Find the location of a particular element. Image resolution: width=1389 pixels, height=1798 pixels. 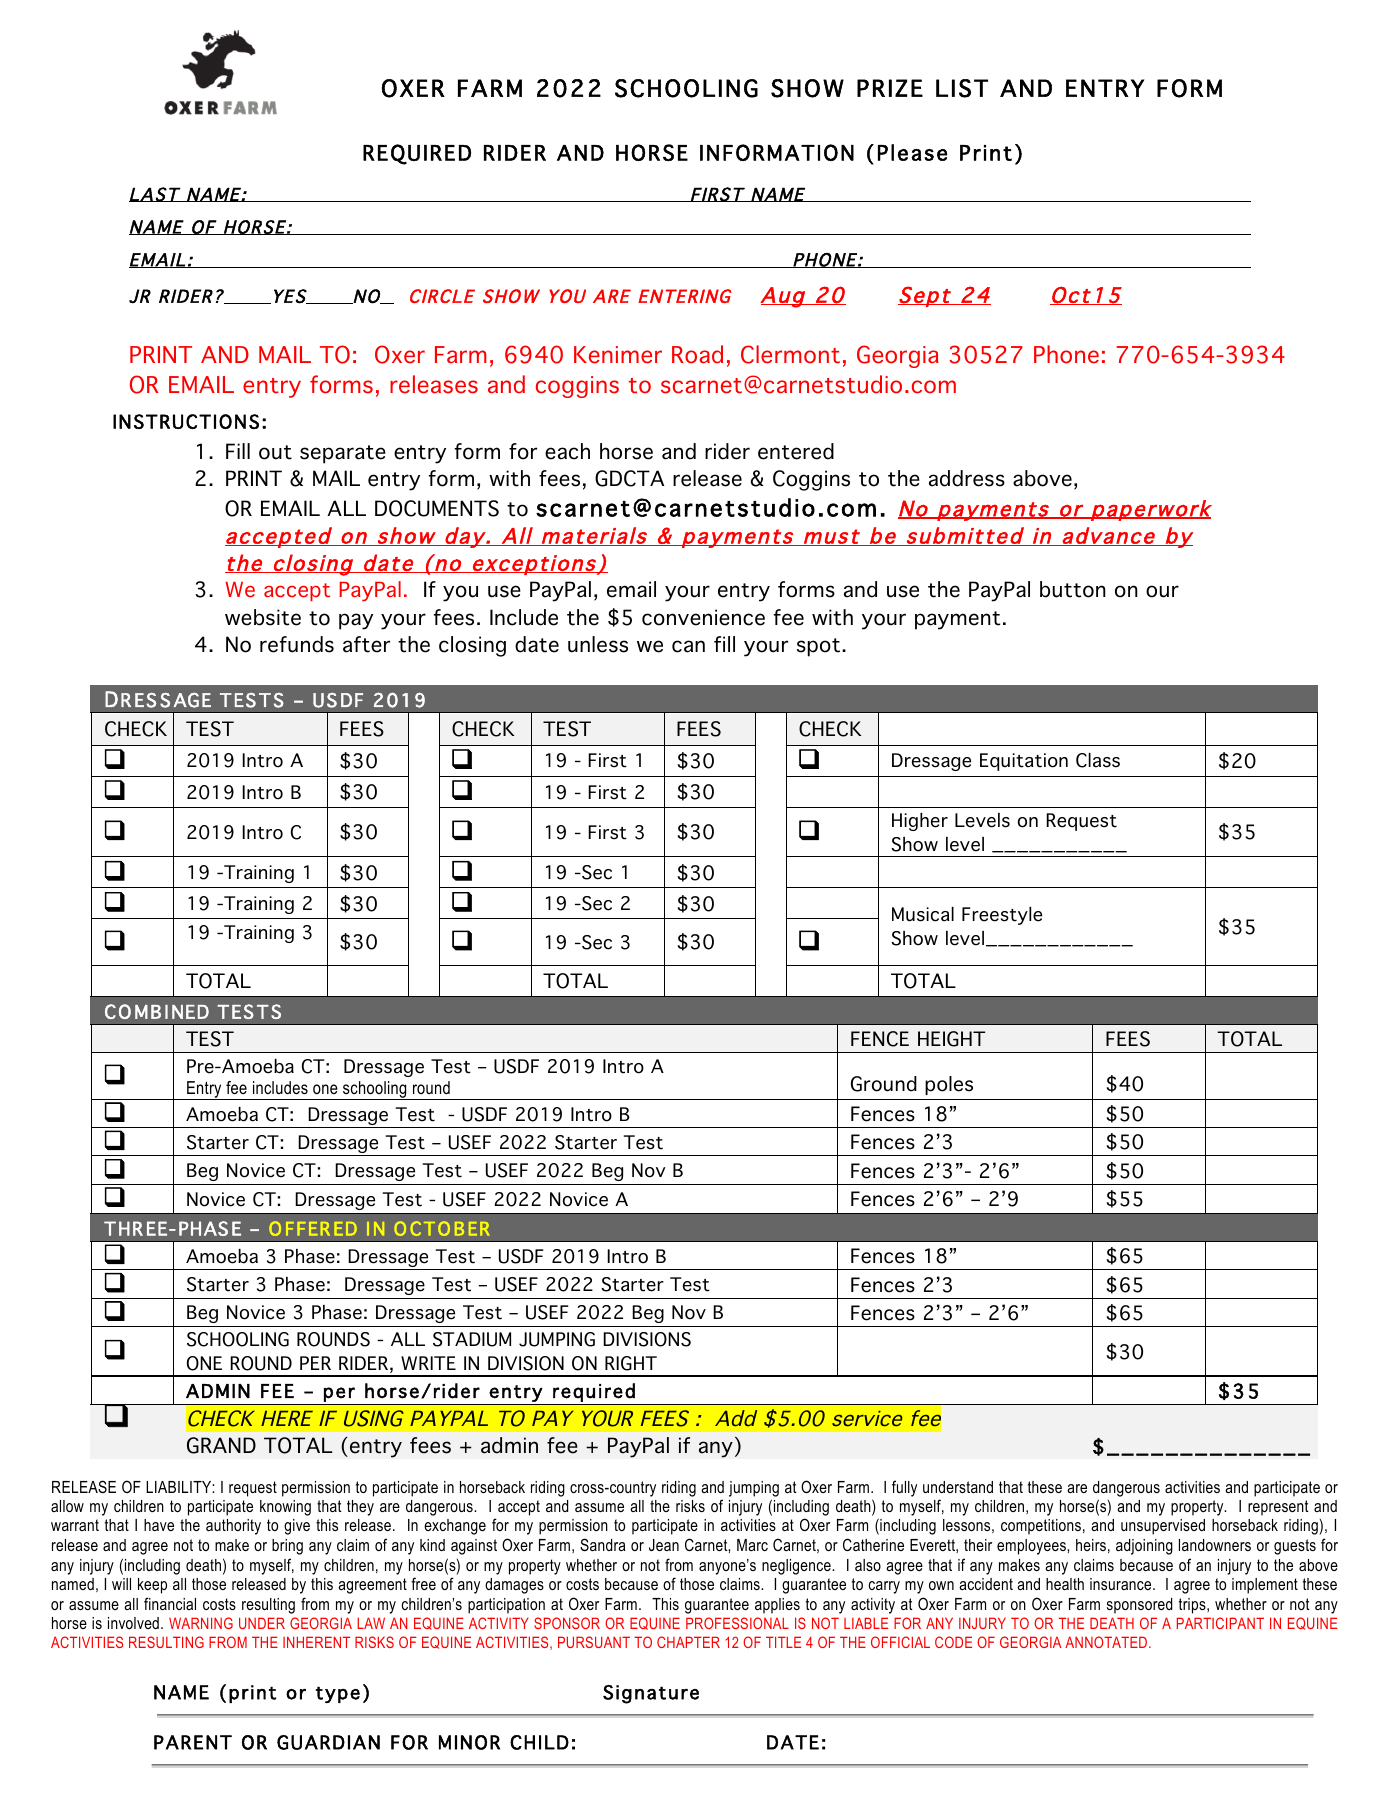

out is located at coordinates (275, 452).
